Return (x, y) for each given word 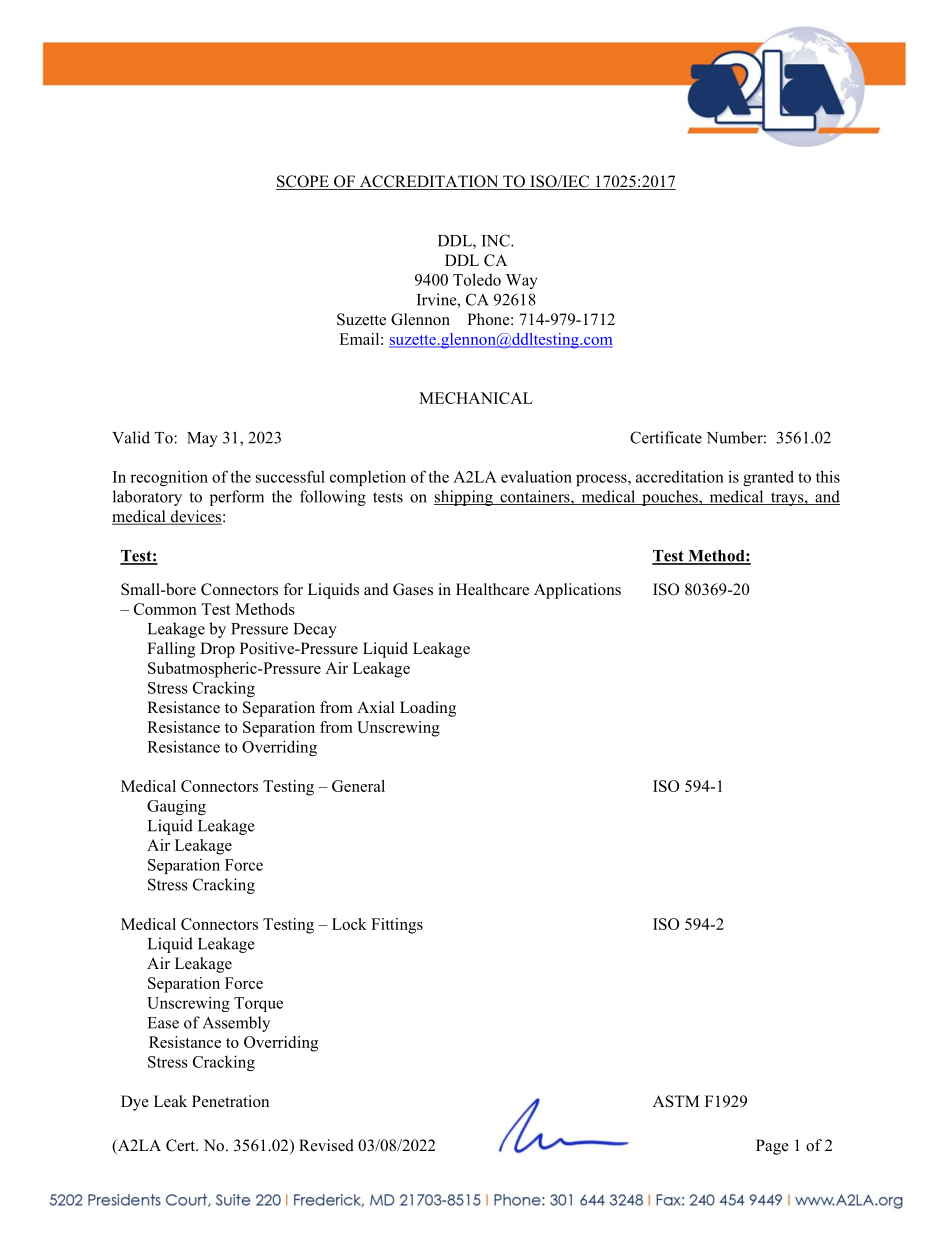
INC (497, 240)
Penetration (230, 1101)
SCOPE (303, 182)
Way (522, 281)
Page (772, 1147)
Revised (326, 1145)
